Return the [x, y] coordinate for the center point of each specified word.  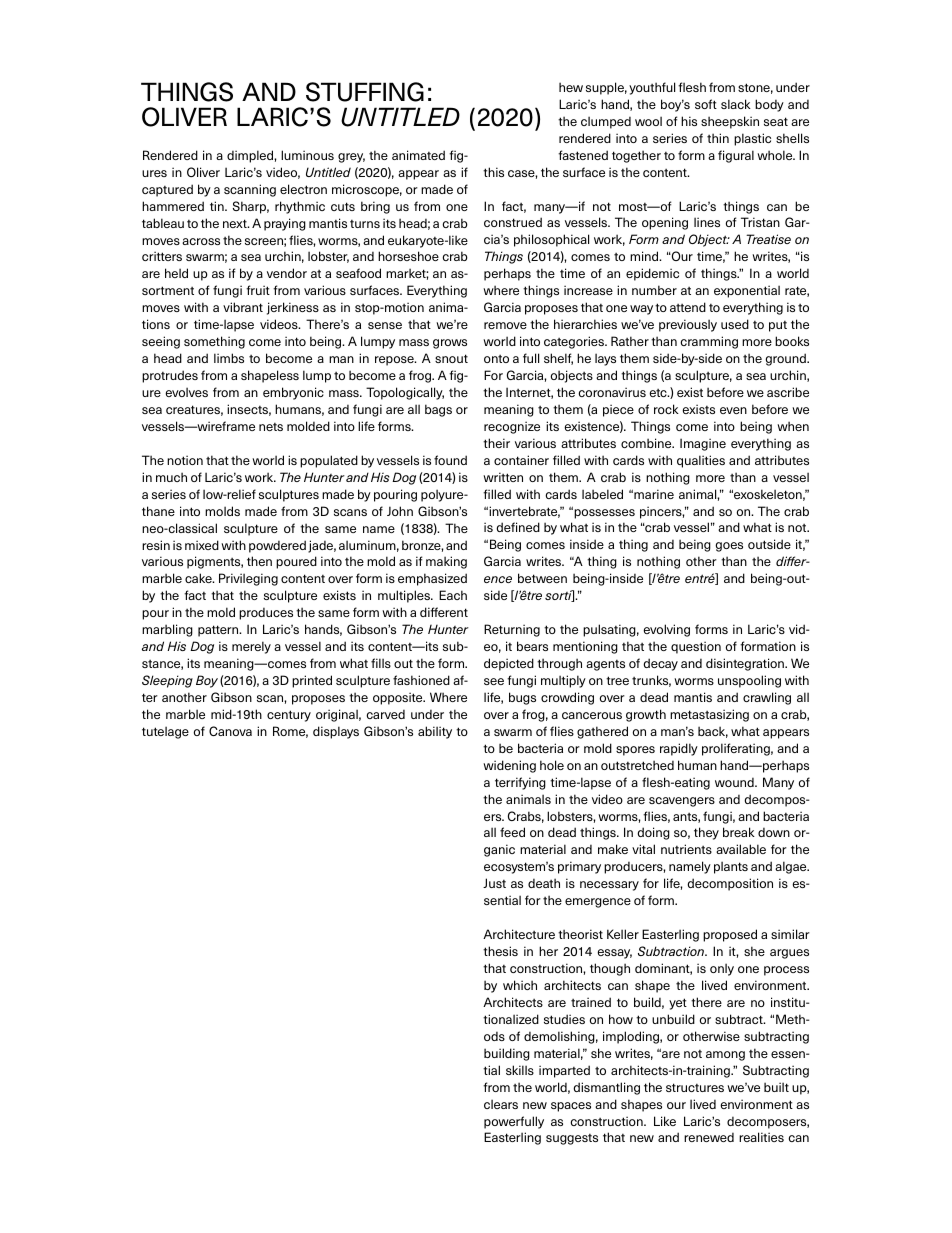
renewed [709, 1137]
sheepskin [730, 122]
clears [501, 1104]
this [493, 172]
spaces [571, 1107]
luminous [307, 155]
